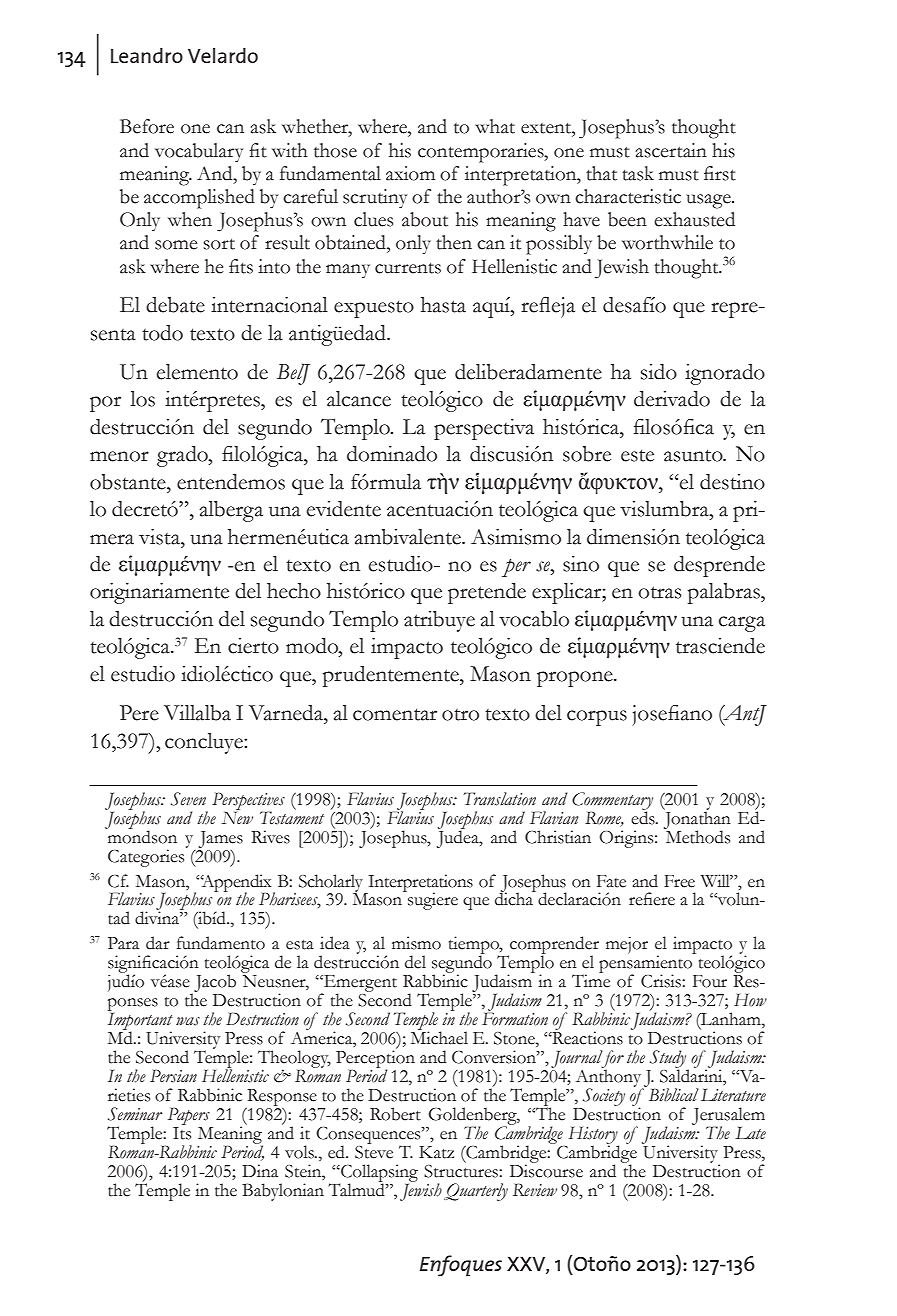 This page has height=1316, width=897. Describe the element at coordinates (395, 714) in the page. I see `comentar` at that location.
